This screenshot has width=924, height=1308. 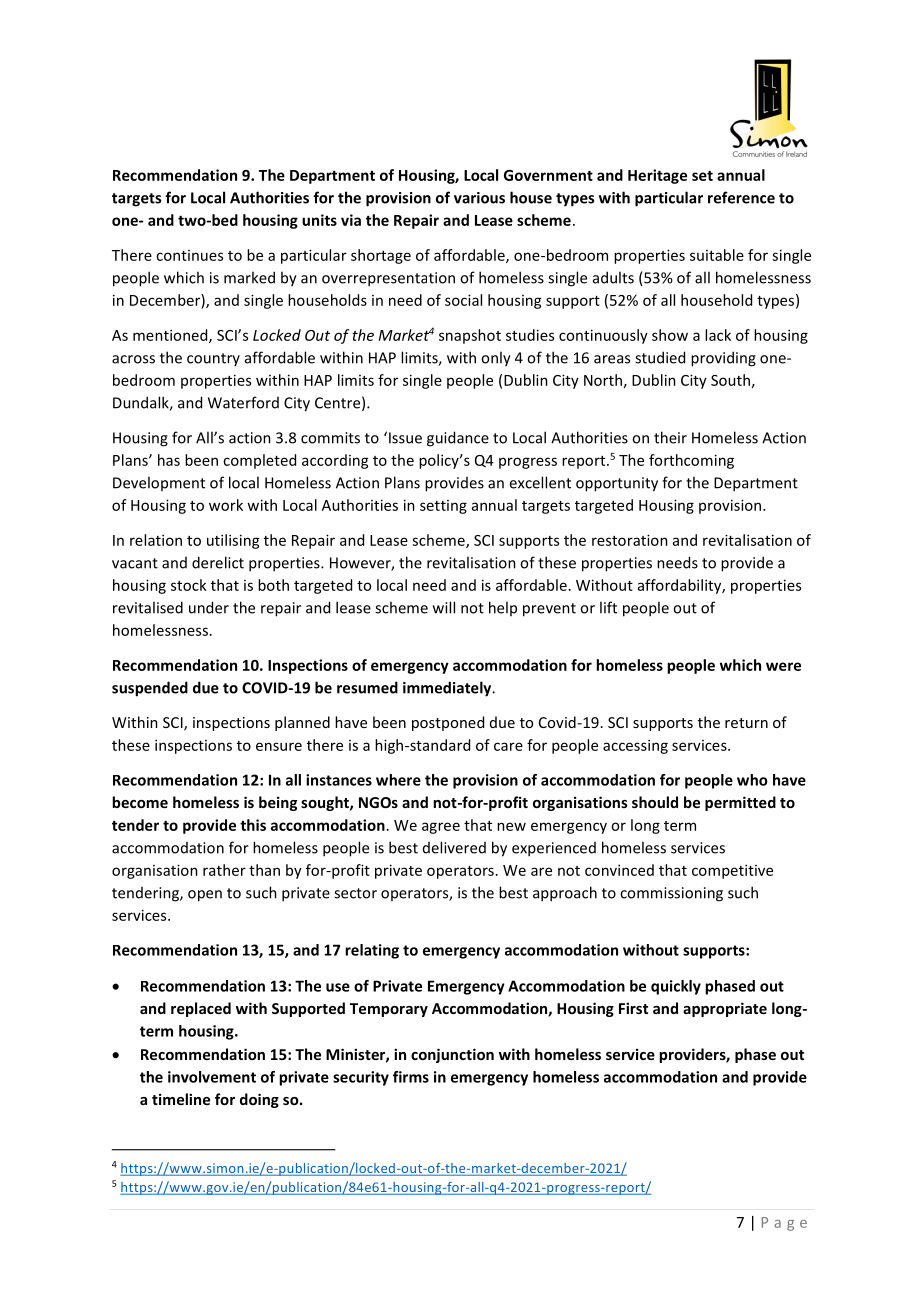 I want to click on ensure, so click(x=279, y=746).
